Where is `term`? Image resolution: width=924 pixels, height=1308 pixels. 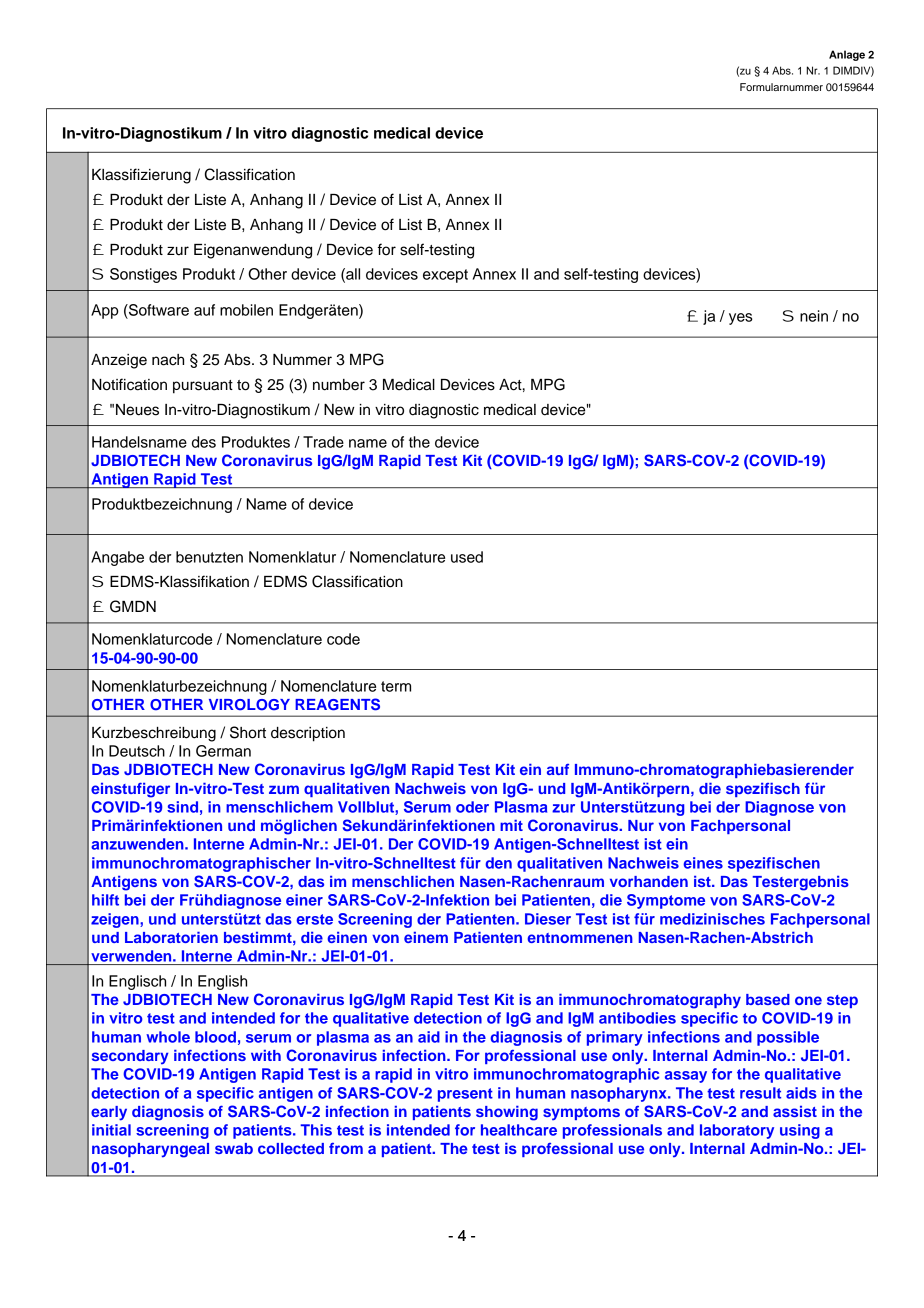
term is located at coordinates (396, 686).
